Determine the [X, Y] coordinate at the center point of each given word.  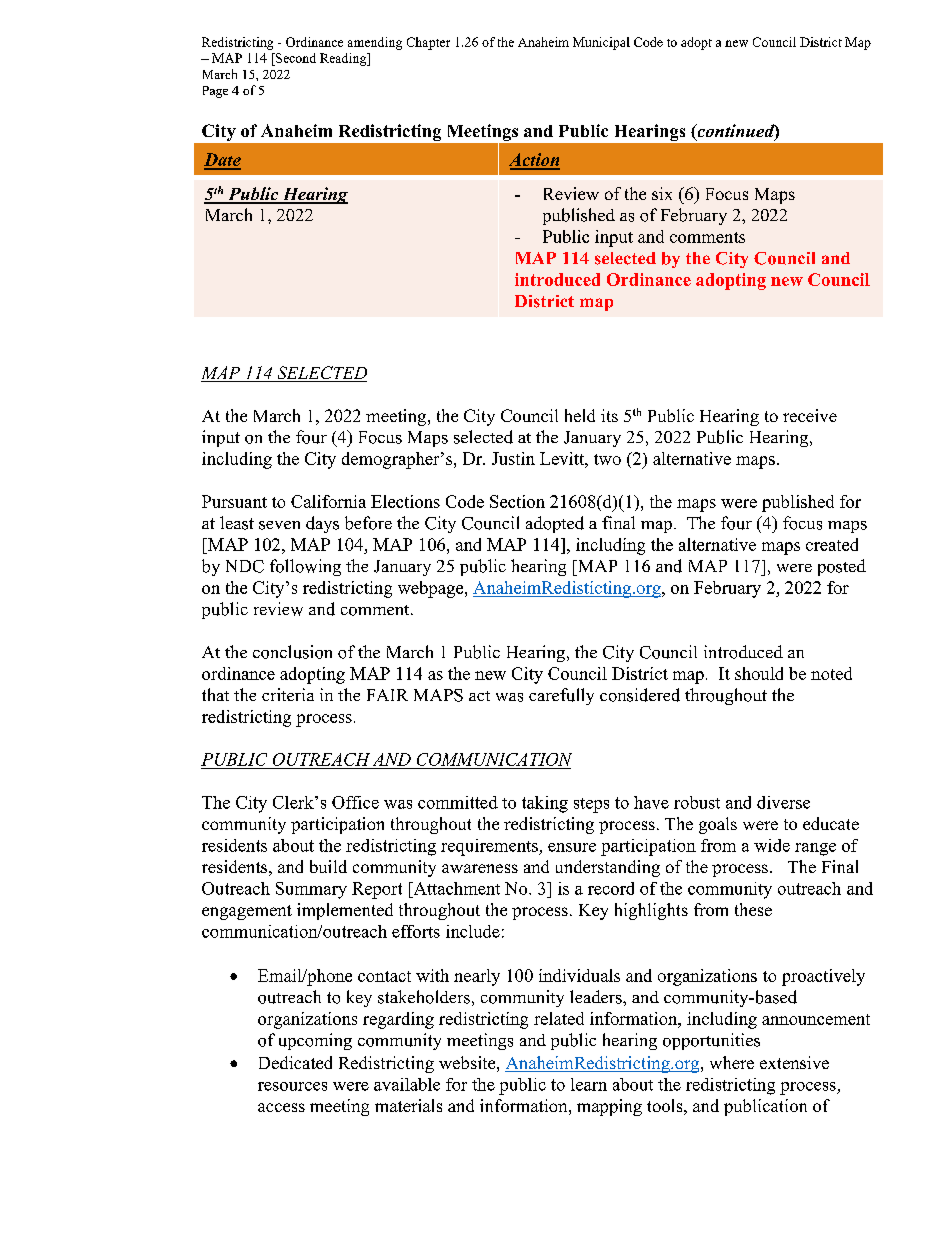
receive [810, 415]
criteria [288, 694]
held [580, 415]
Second [295, 58]
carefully [561, 696]
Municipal [601, 43]
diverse [783, 802]
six [662, 193]
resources [292, 1086]
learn [589, 1084]
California [328, 501]
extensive [794, 1062]
